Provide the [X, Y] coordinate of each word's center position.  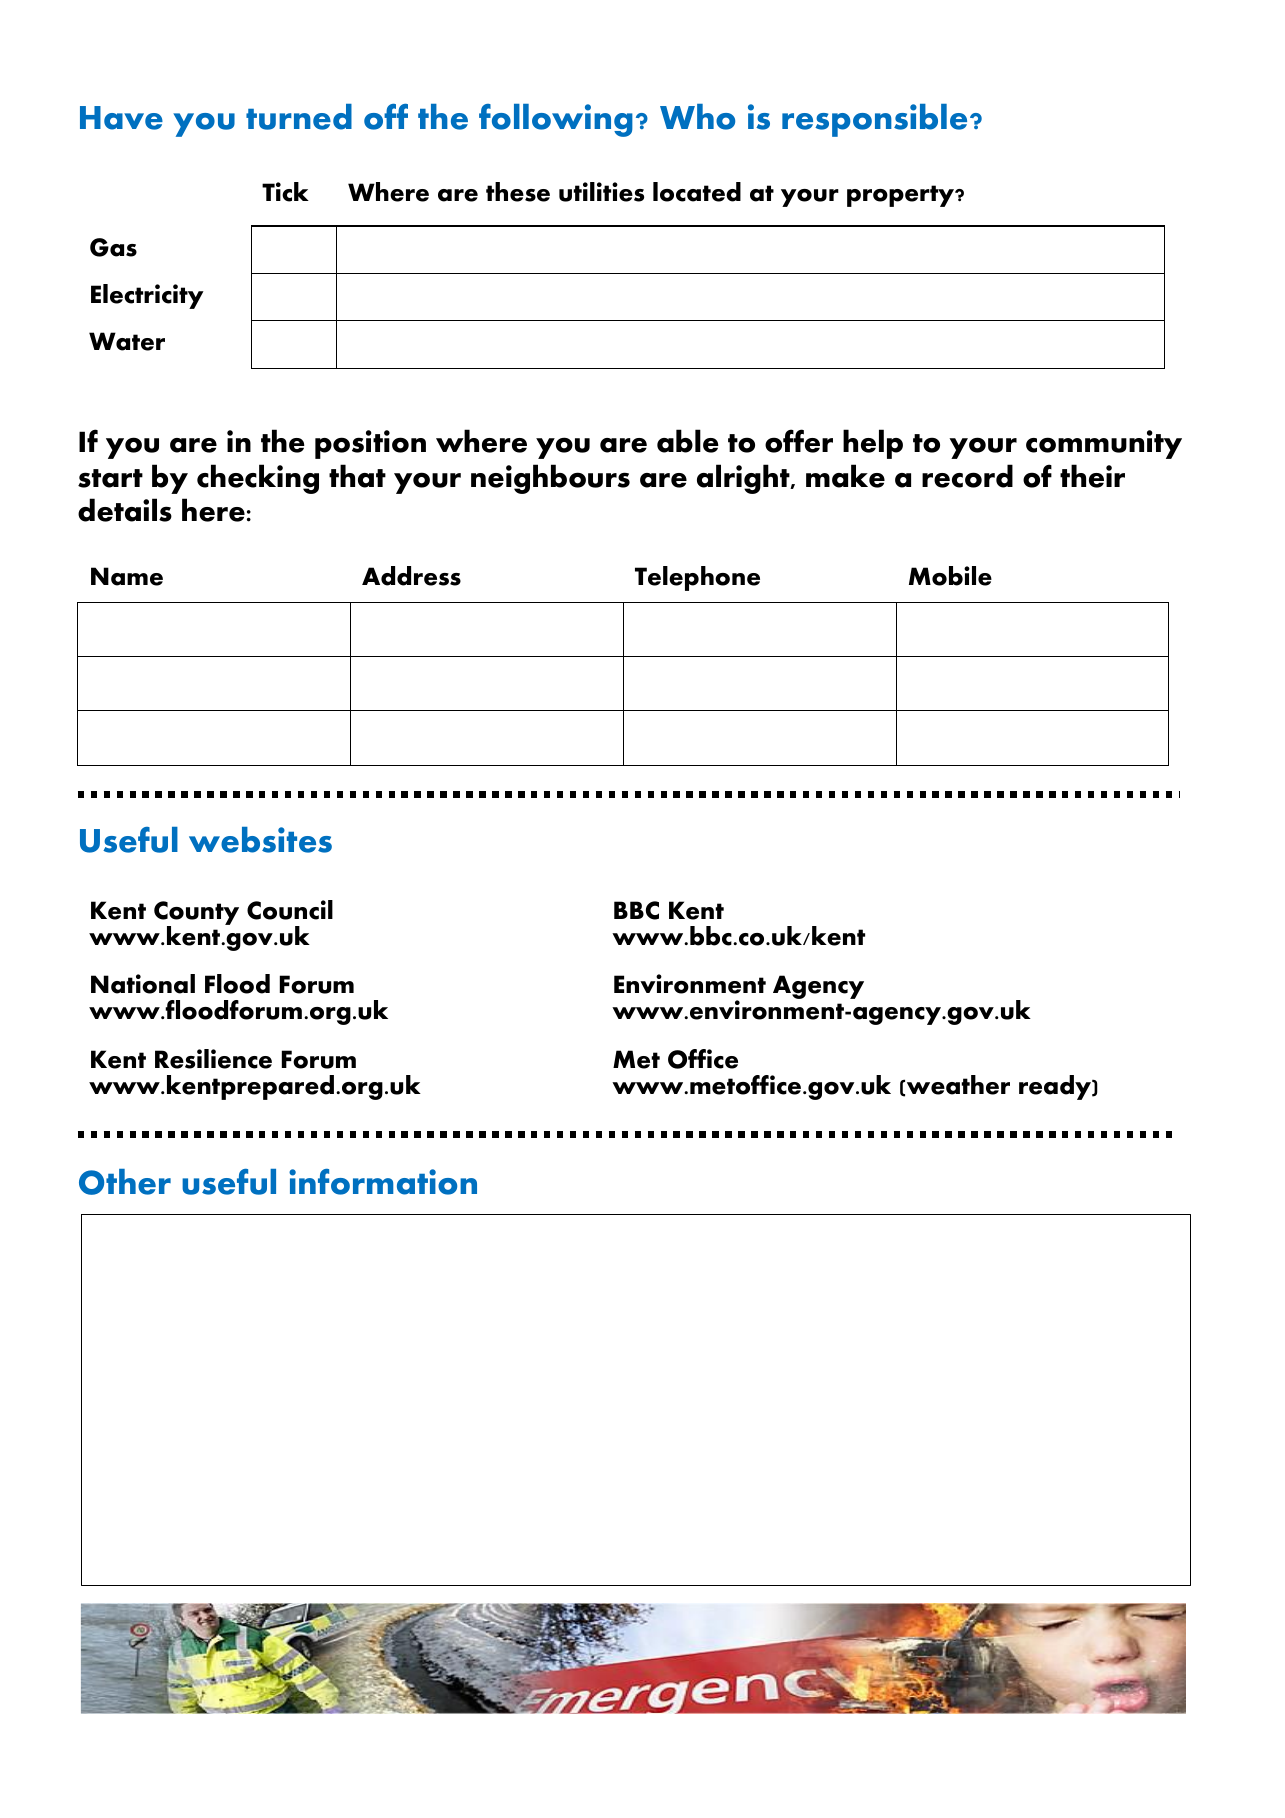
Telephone [697, 578]
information [383, 1182]
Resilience [213, 1059]
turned [299, 117]
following [556, 120]
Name [127, 576]
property [902, 196]
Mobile [950, 576]
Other [125, 1182]
